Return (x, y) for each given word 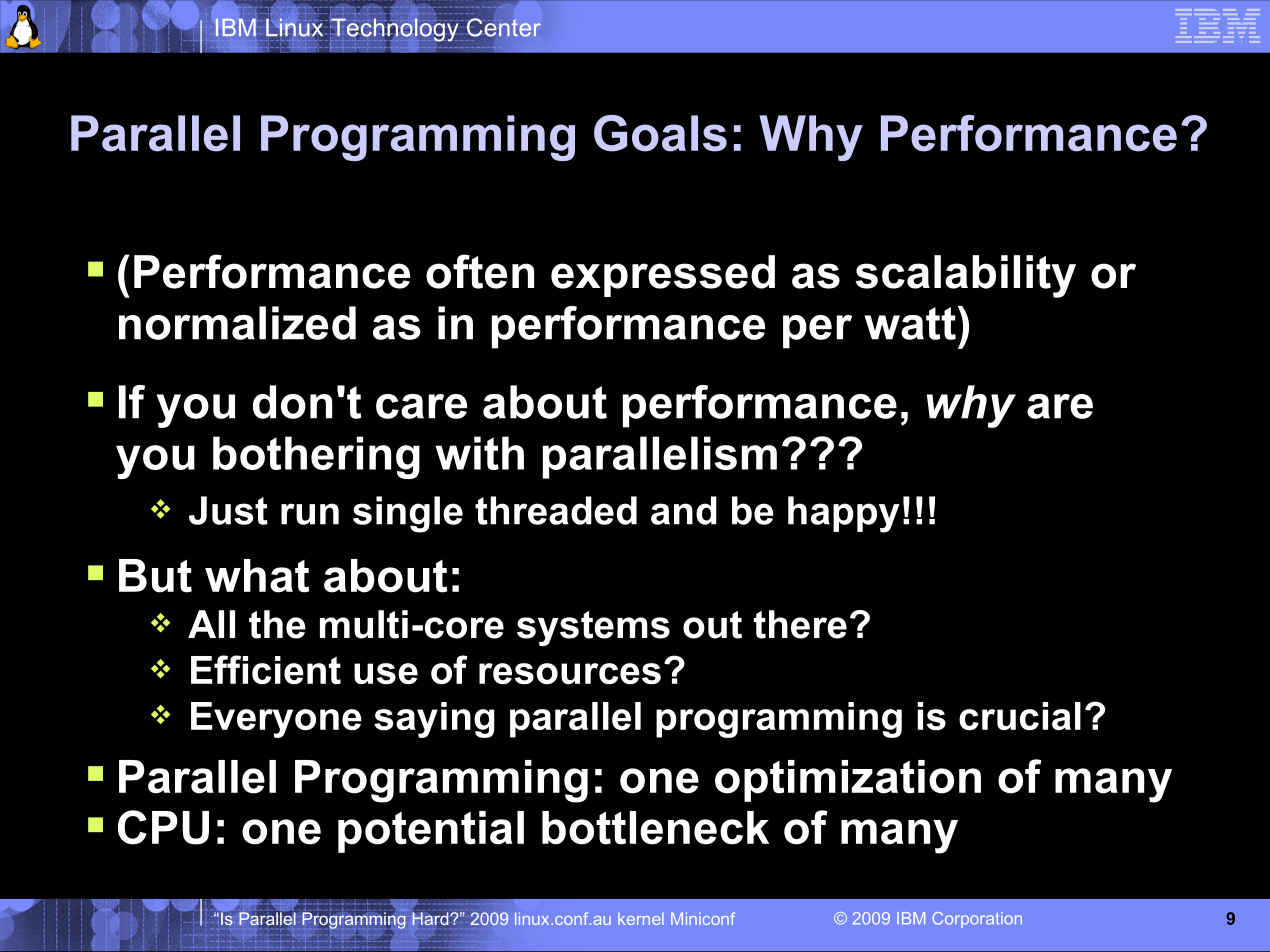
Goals (660, 133)
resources (570, 673)
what (257, 576)
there (800, 624)
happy (844, 514)
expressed (663, 276)
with (479, 453)
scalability (965, 276)
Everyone (276, 720)
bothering (316, 457)
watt (910, 323)
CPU (163, 827)
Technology (394, 29)
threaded (556, 510)
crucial (1020, 716)
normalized (237, 323)
